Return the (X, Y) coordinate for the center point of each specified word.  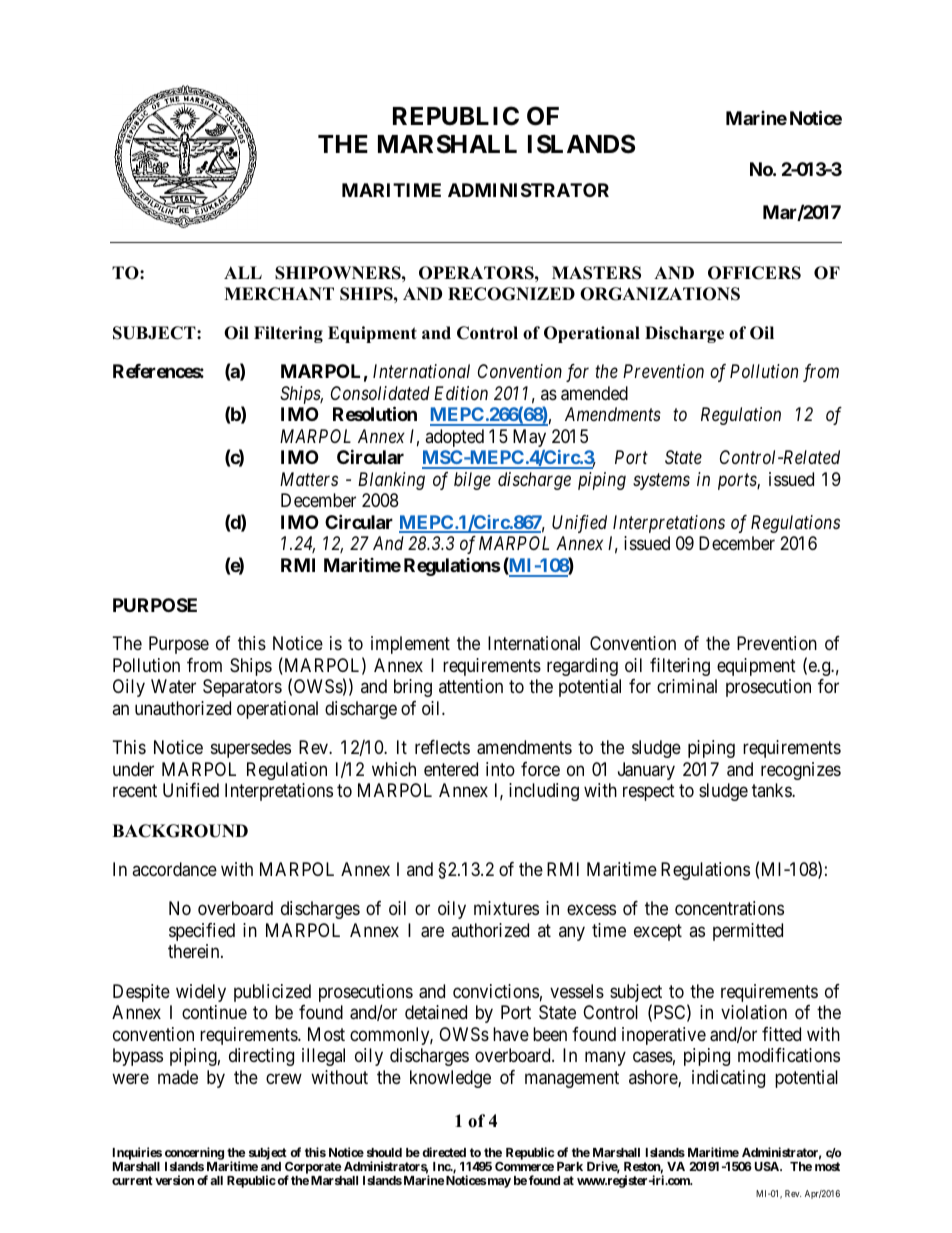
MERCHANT (279, 294)
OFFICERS (754, 273)
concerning (194, 1153)
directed (444, 1152)
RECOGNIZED (511, 294)
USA (768, 1166)
